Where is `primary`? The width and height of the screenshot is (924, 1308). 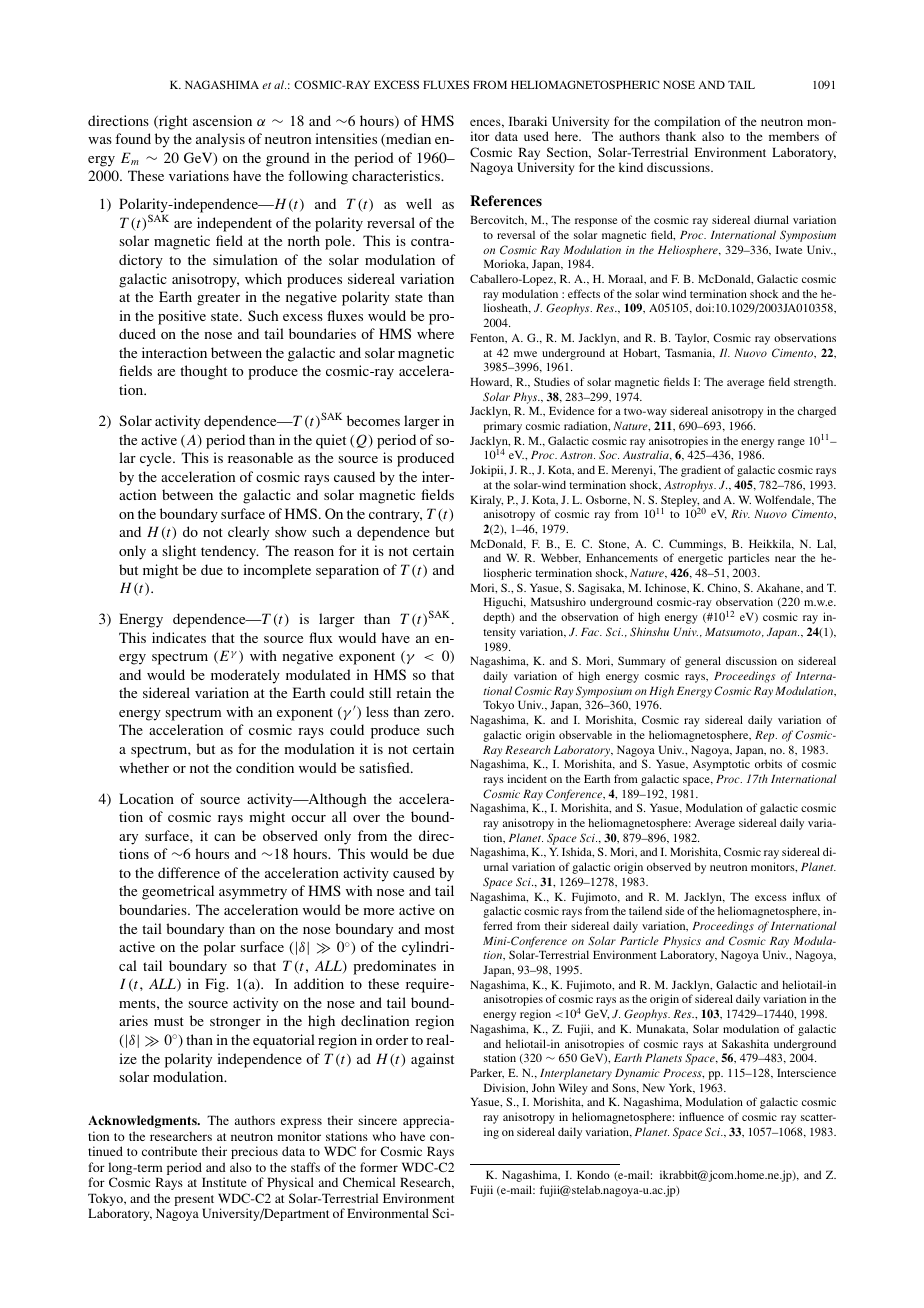
primary is located at coordinates (502, 427).
